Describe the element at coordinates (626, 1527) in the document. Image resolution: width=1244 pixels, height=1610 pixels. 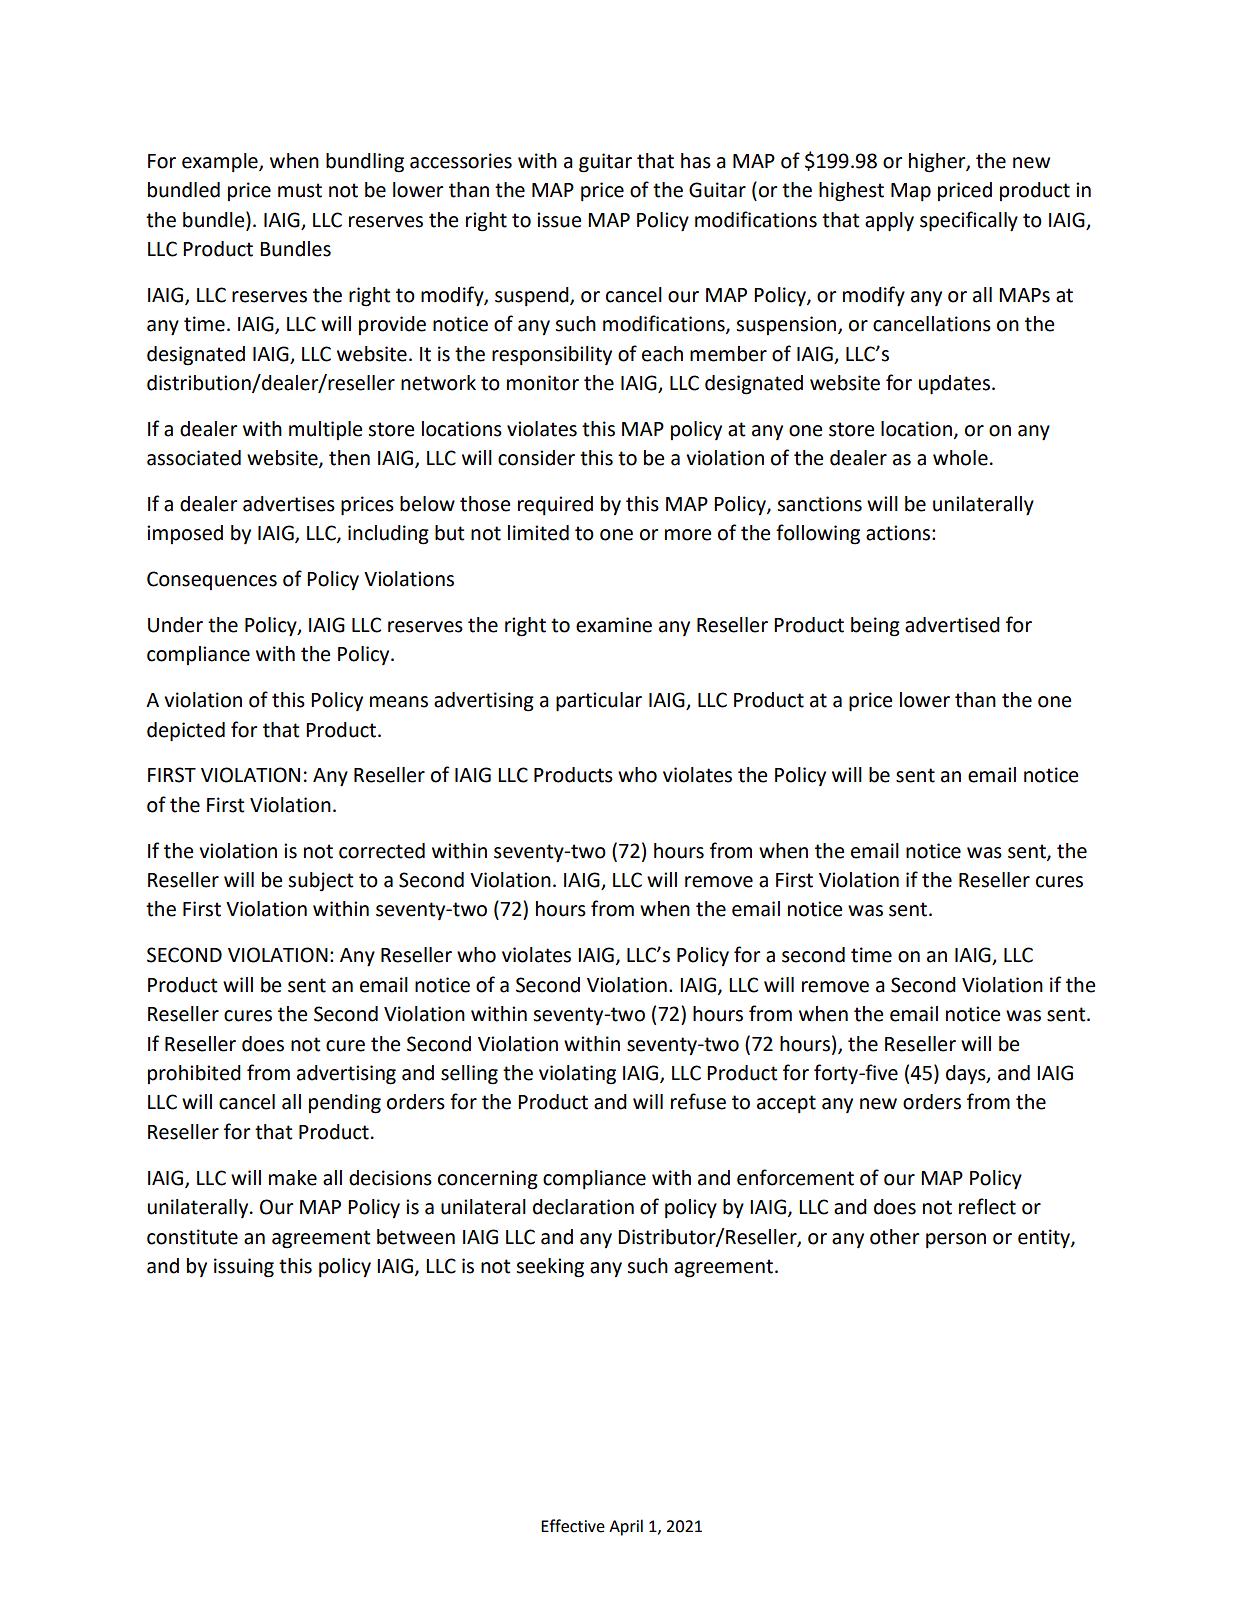
I see `April` at that location.
